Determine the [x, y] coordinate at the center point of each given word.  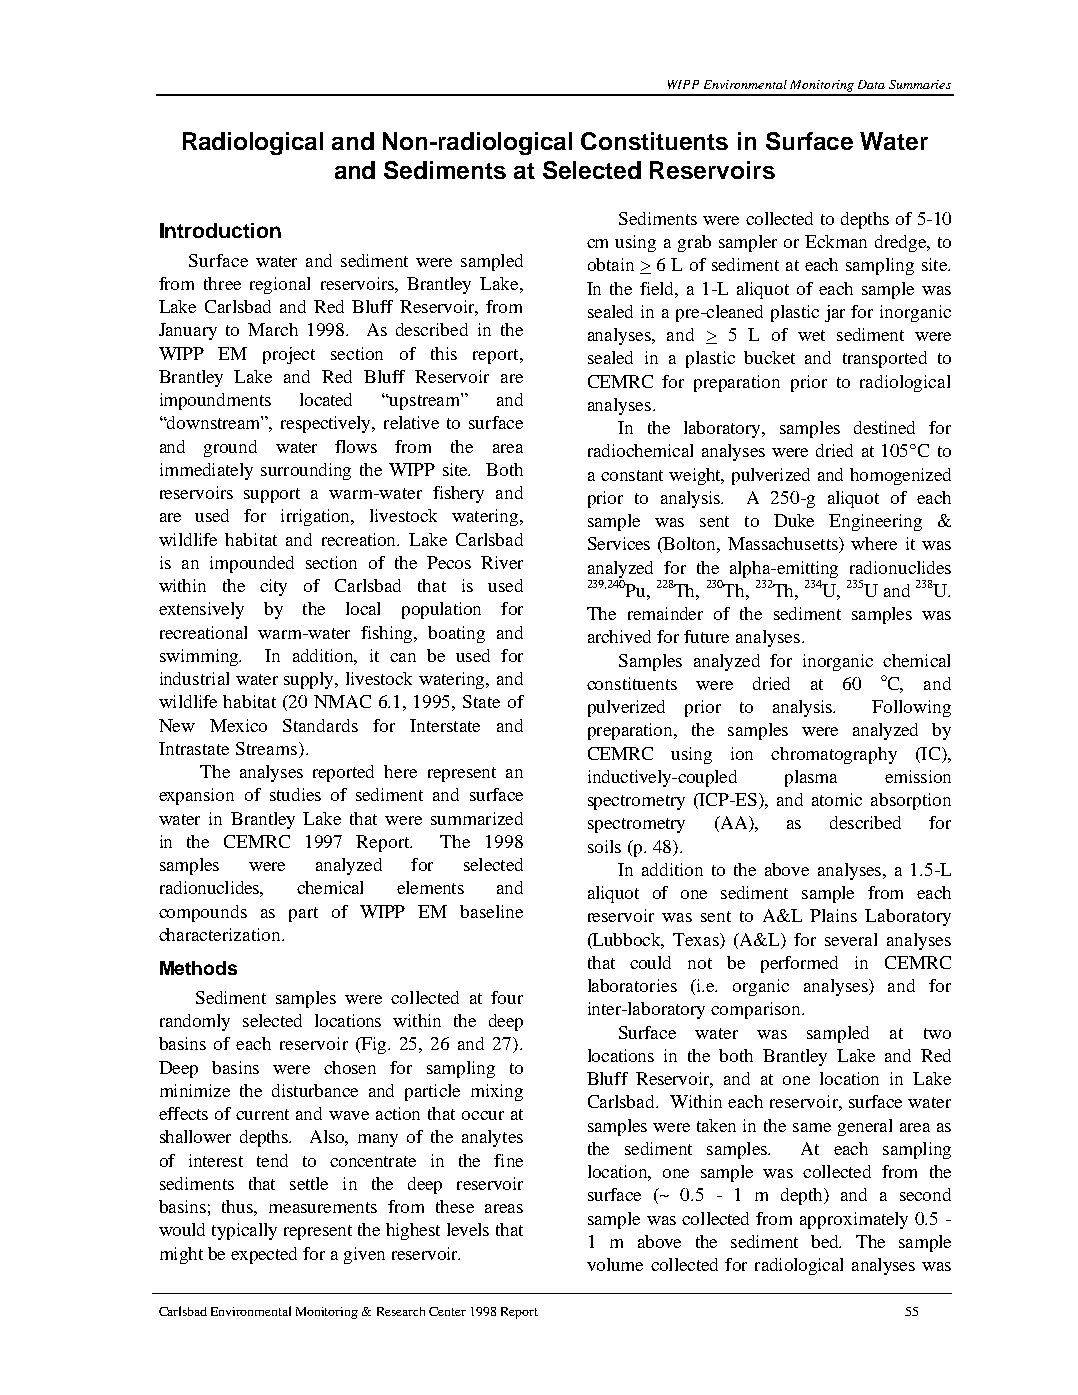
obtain [611, 264]
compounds [203, 913]
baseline [491, 911]
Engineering [875, 522]
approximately [854, 1220]
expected [264, 1255]
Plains [833, 915]
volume [615, 1264]
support [272, 495]
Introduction [220, 230]
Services [619, 543]
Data [871, 84]
